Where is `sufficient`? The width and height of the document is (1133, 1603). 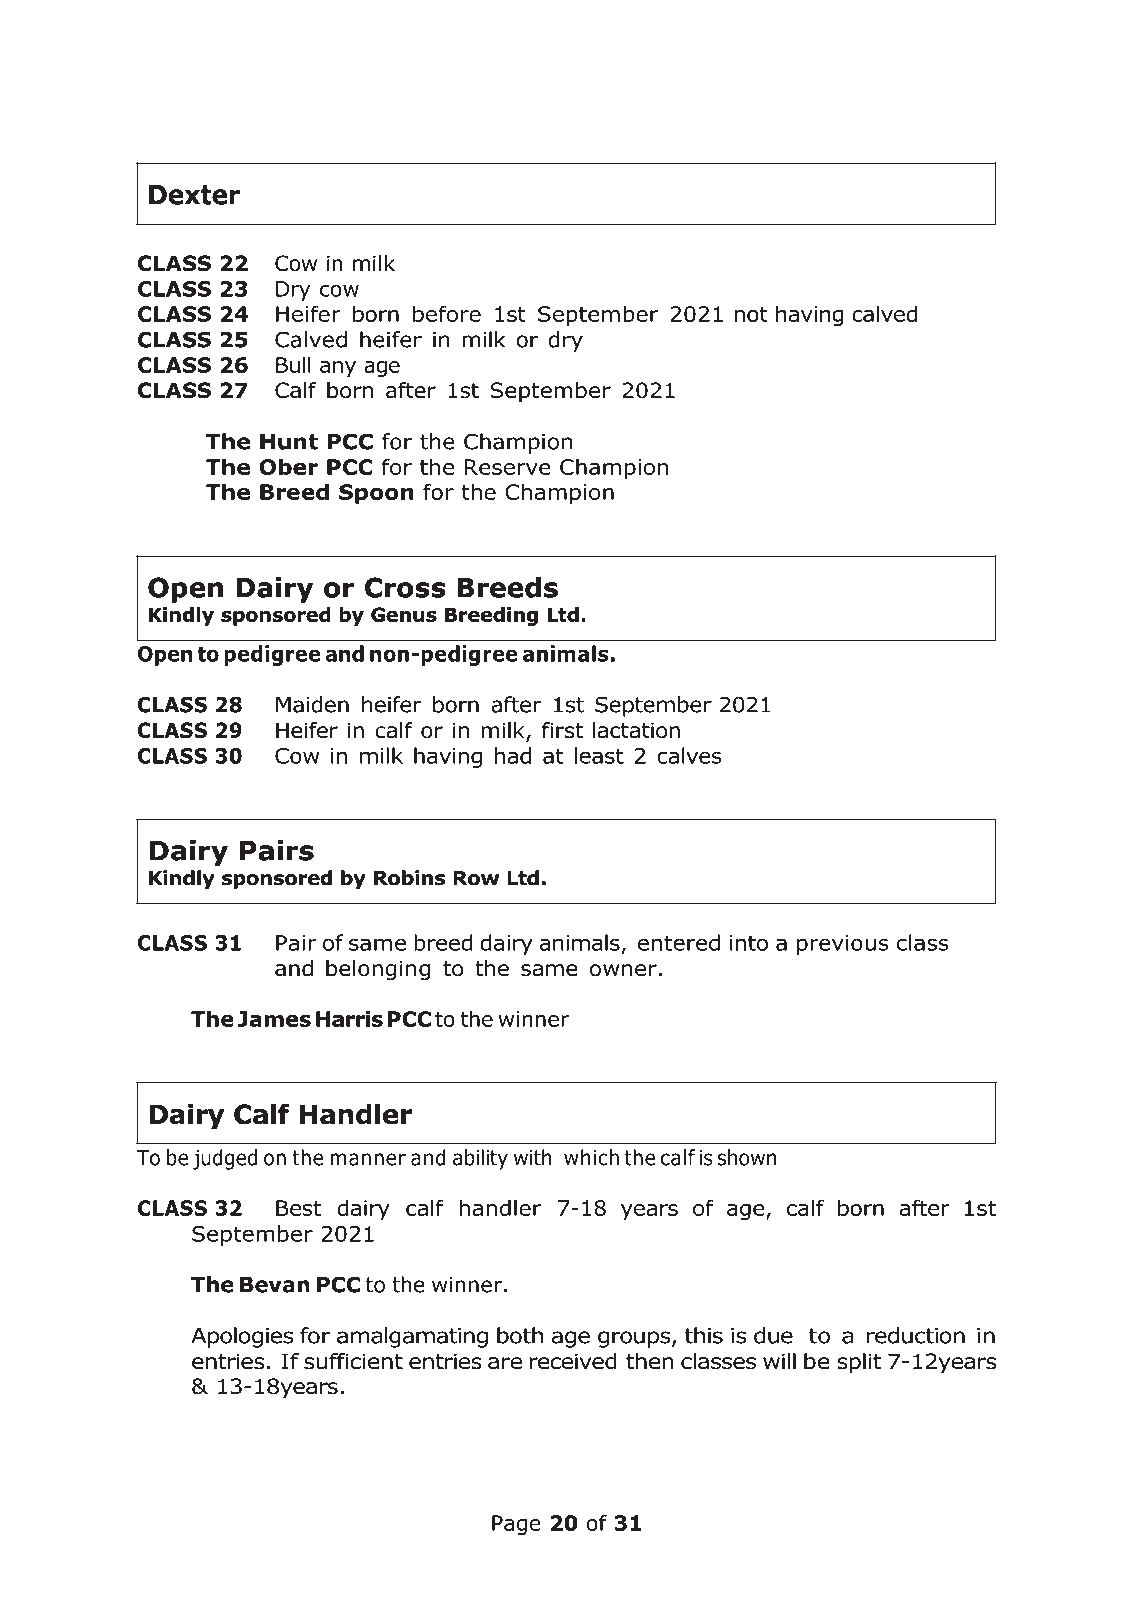
sufficient is located at coordinates (353, 1361).
